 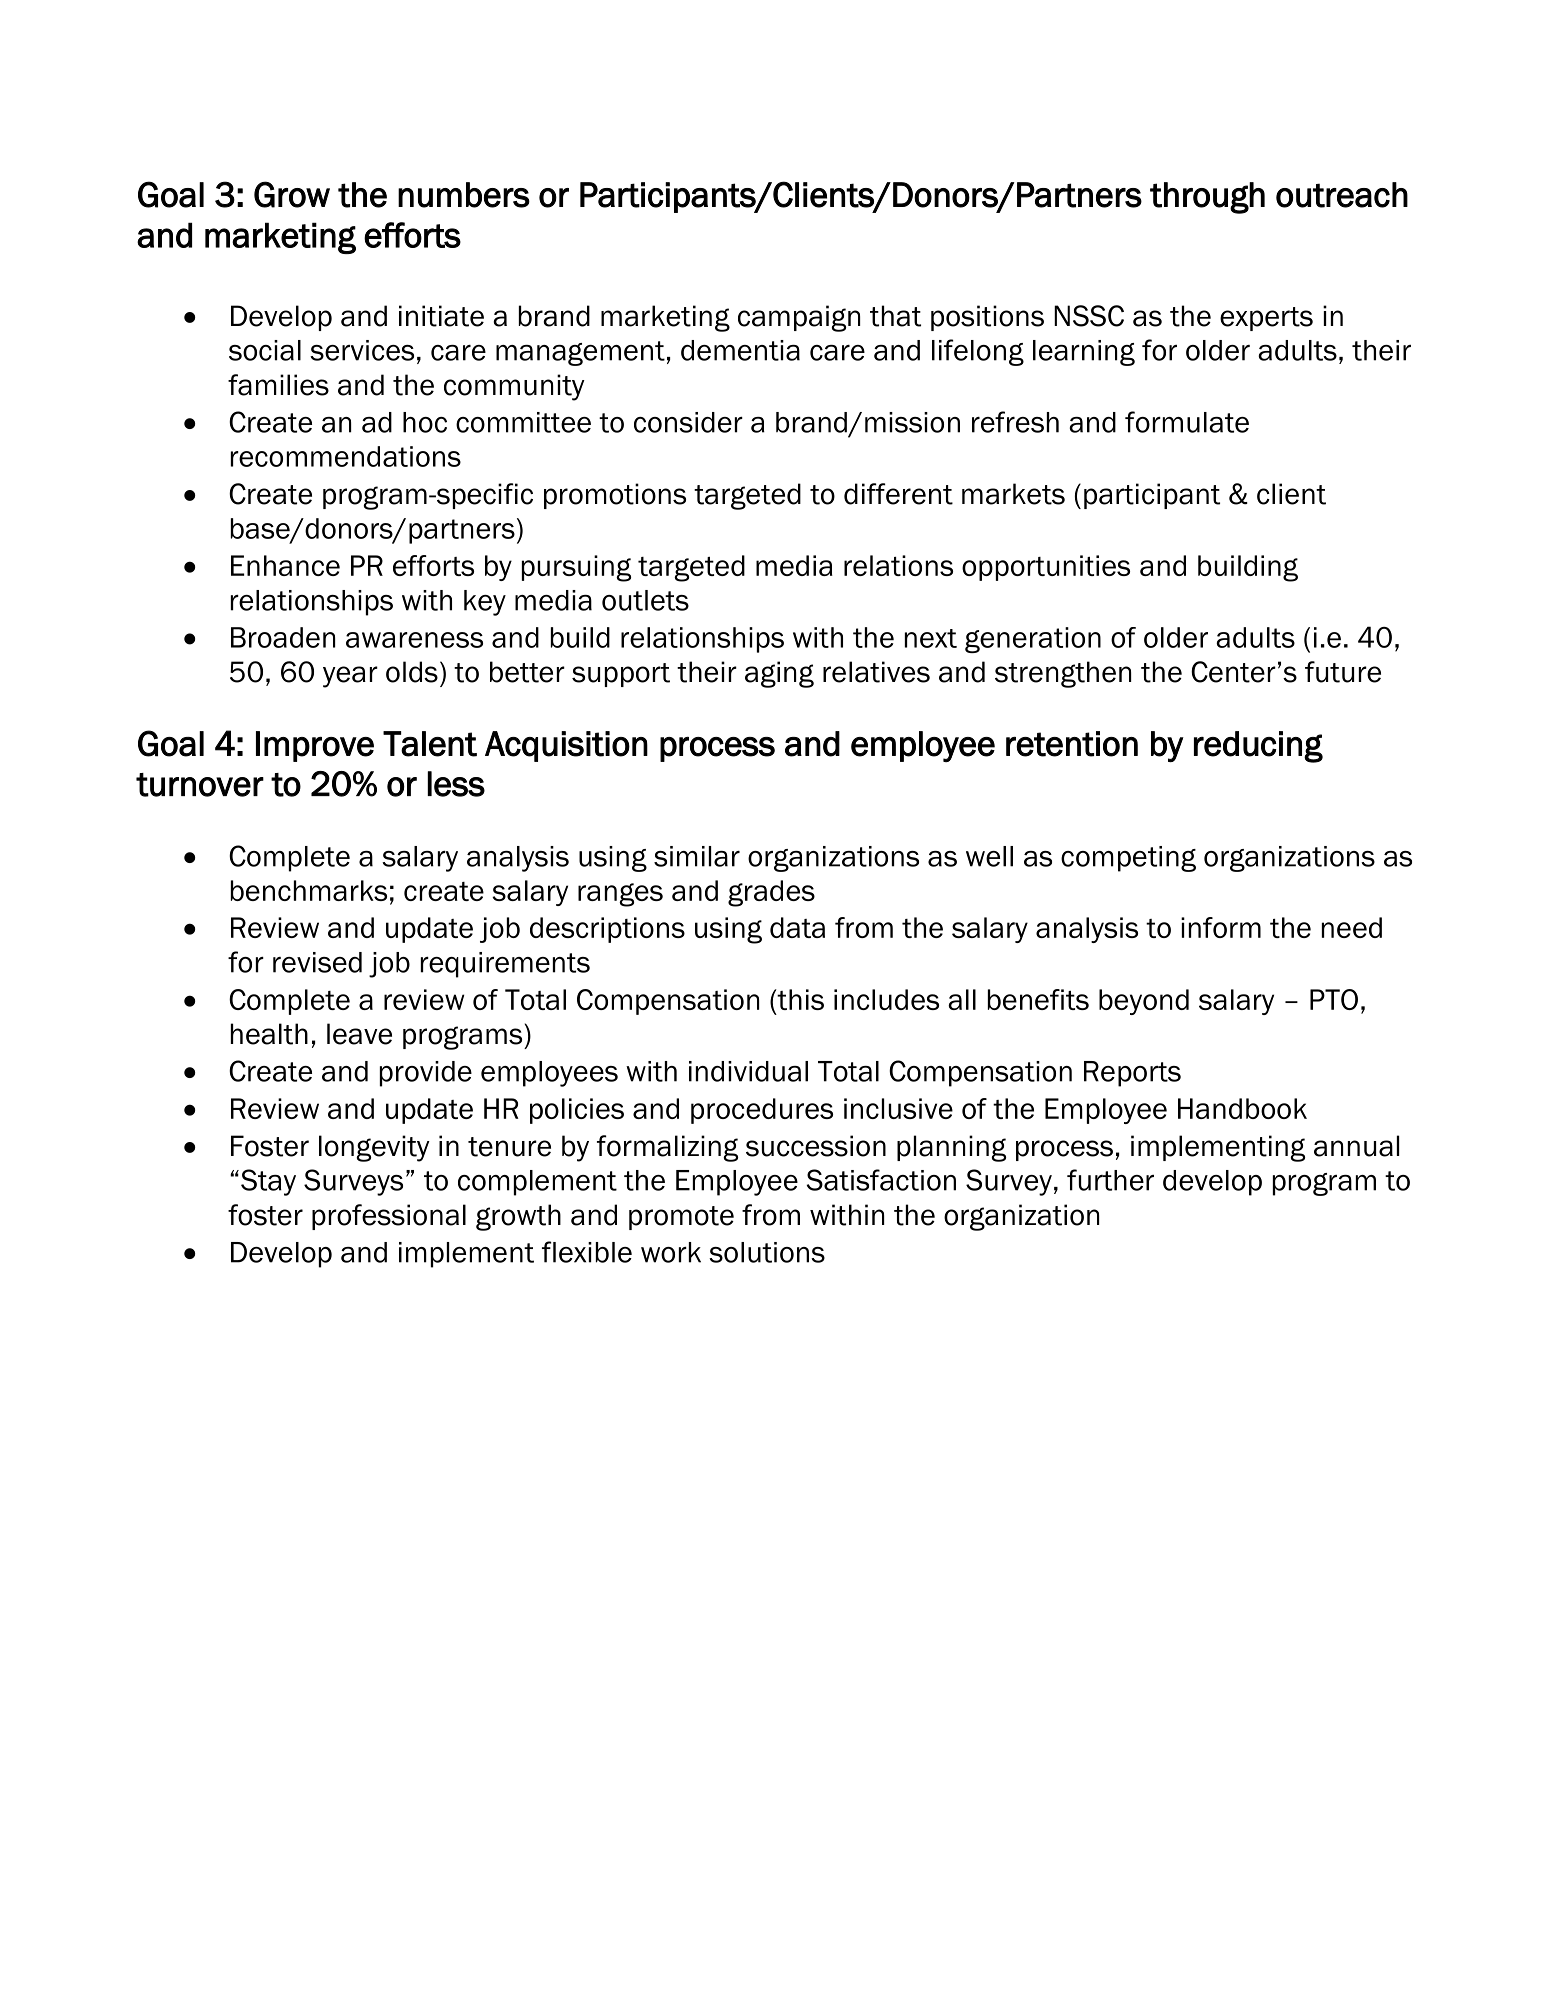 I want to click on inform, so click(x=1221, y=927).
